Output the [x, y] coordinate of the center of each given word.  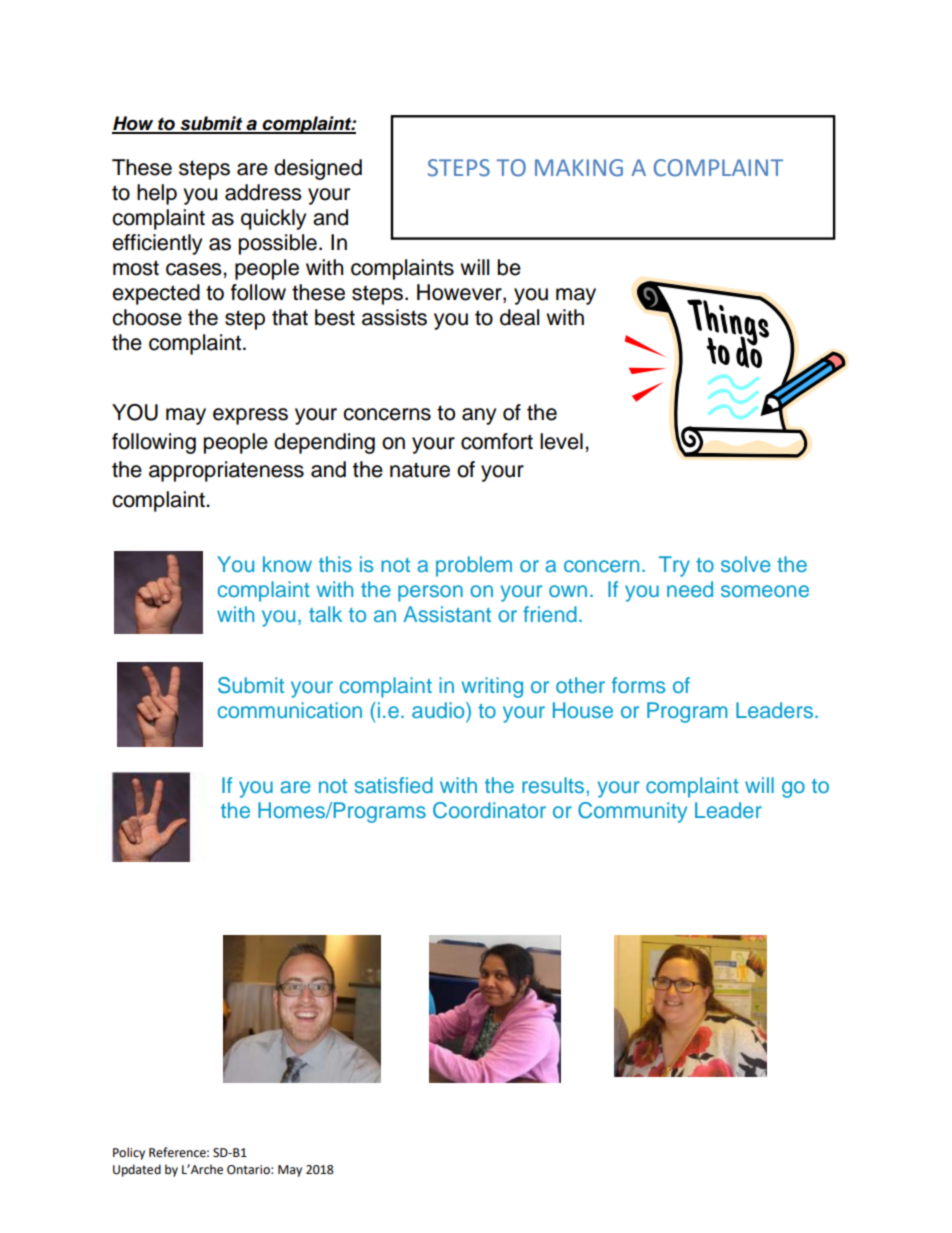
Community [632, 812]
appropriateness [226, 471]
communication [290, 710]
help [157, 194]
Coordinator [489, 810]
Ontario [249, 1170]
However [460, 293]
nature [420, 470]
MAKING [579, 168]
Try [674, 566]
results [553, 785]
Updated [137, 1170]
